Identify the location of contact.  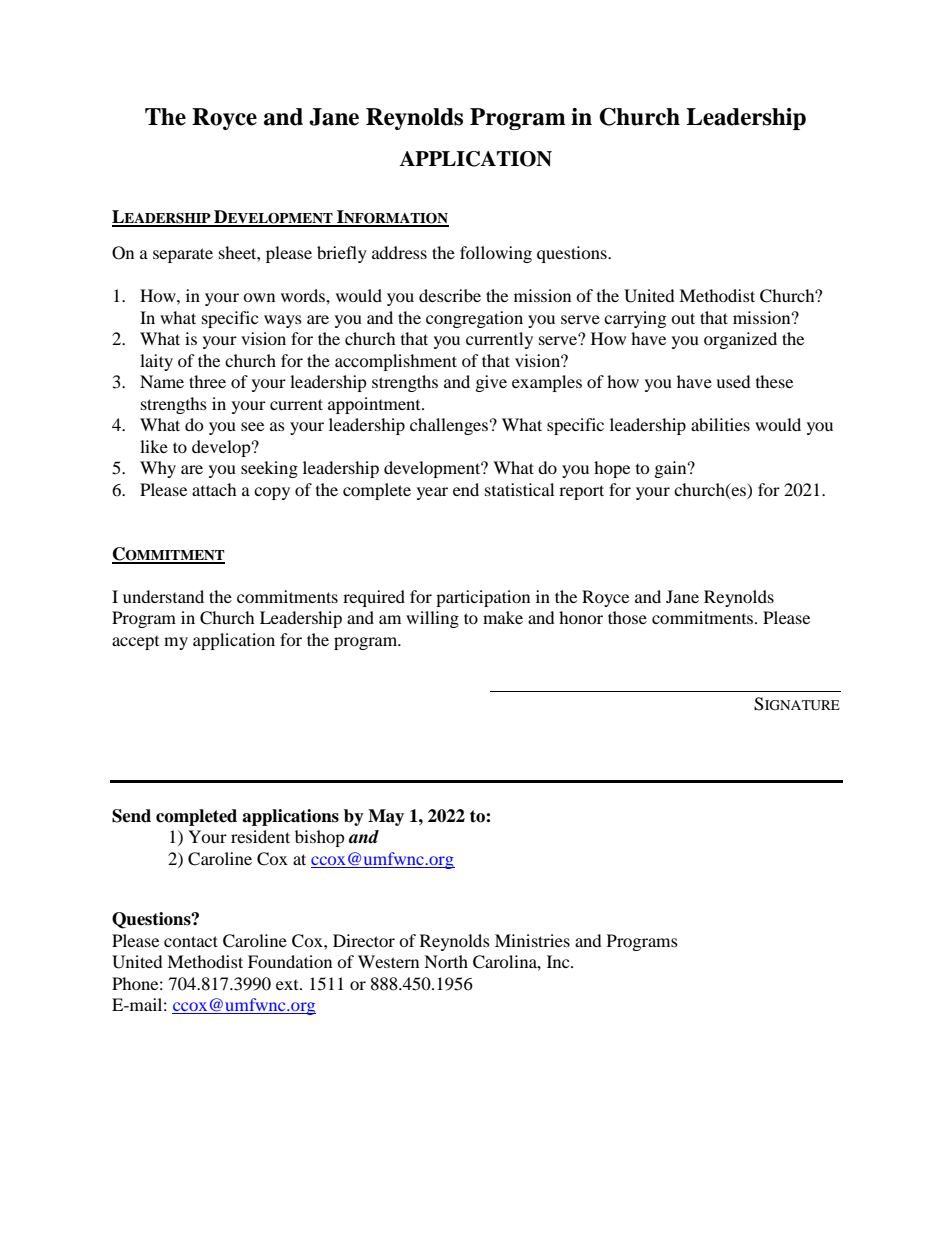
(191, 941).
